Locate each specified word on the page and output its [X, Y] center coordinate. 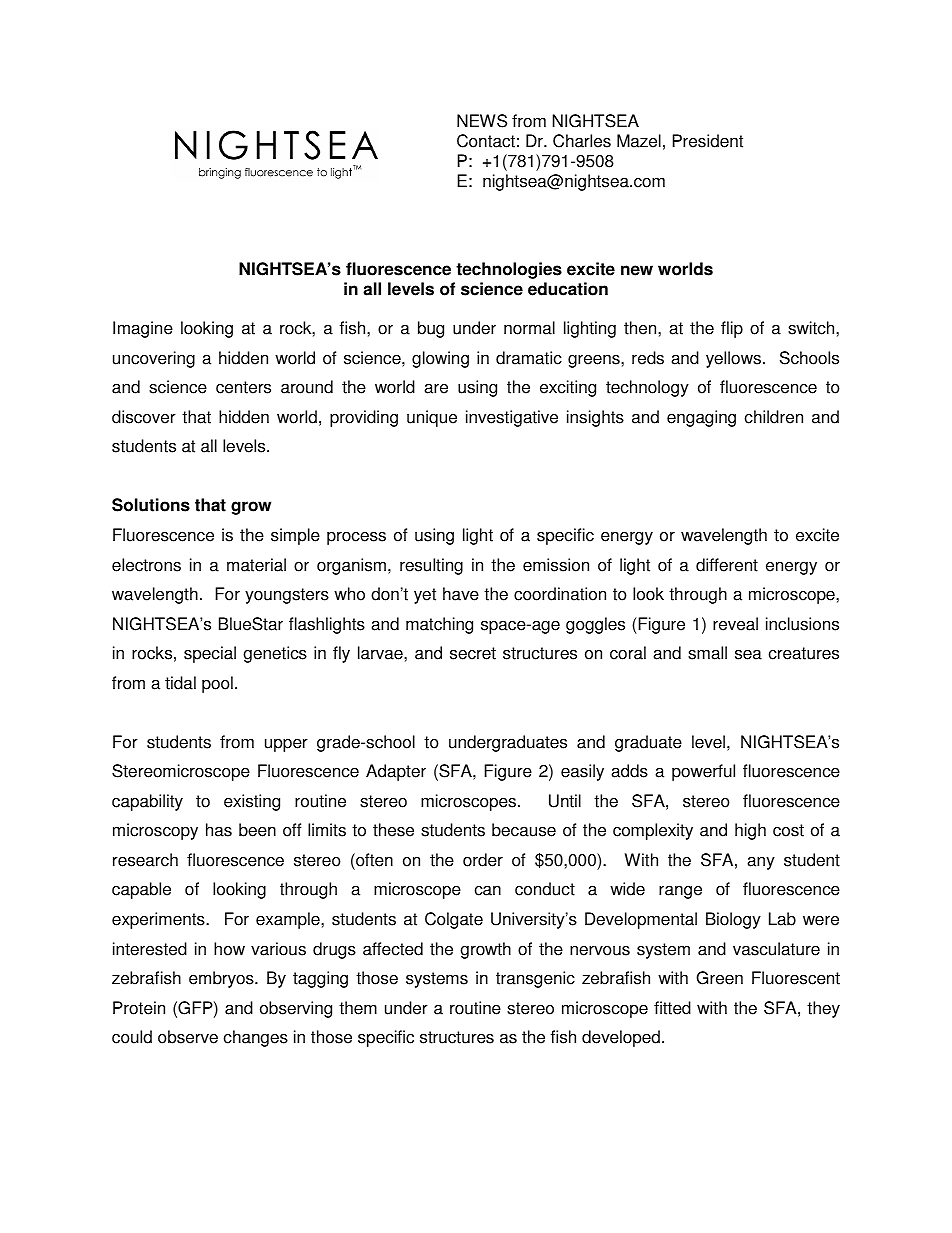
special [210, 654]
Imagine [143, 329]
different [727, 565]
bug [431, 329]
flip [732, 329]
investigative [512, 418]
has [219, 830]
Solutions [151, 505]
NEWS [482, 121]
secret [473, 653]
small [707, 653]
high [750, 831]
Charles [582, 141]
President [708, 141]
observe [188, 1037]
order [483, 860]
